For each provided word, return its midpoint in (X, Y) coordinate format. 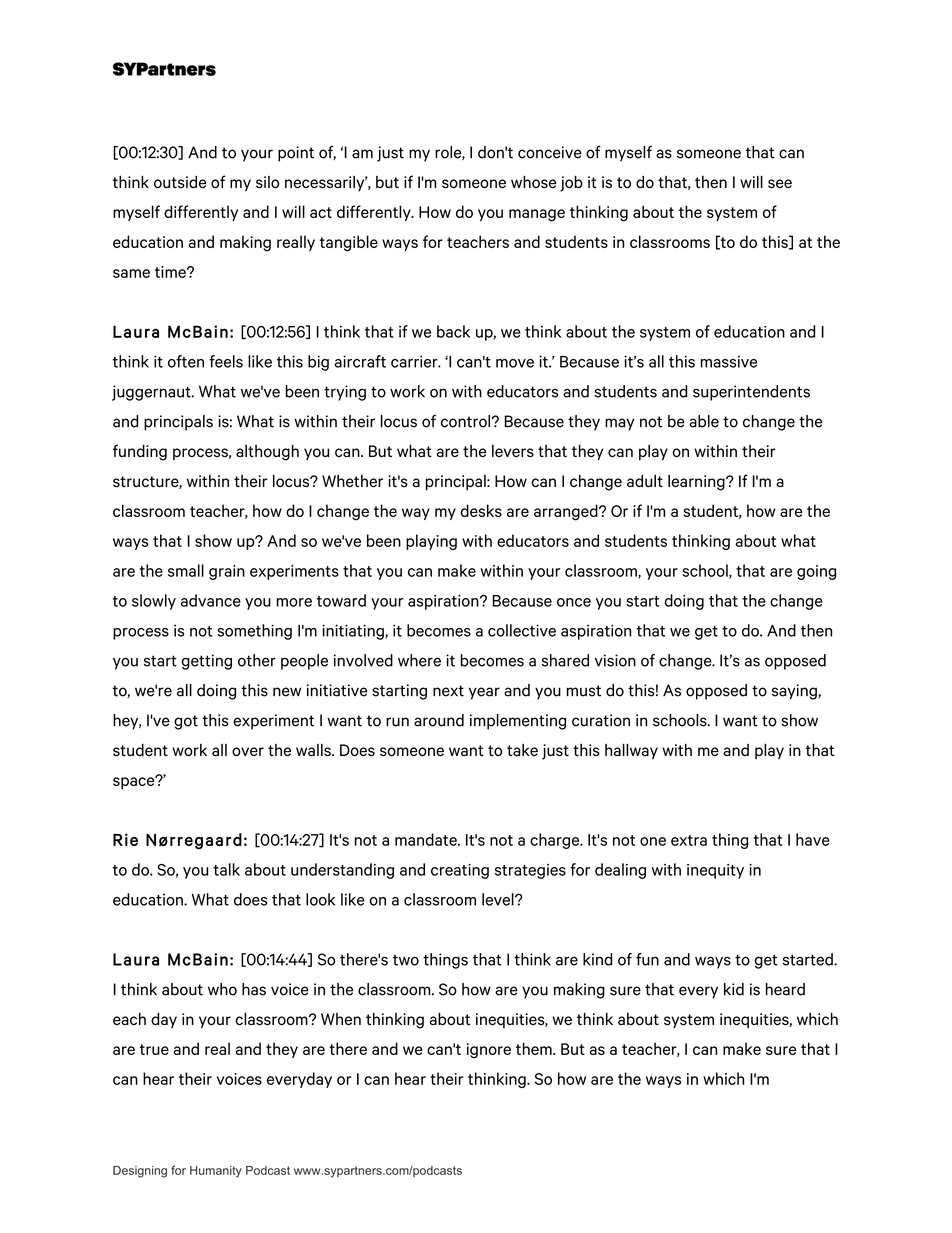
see (780, 184)
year (484, 693)
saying (795, 692)
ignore (489, 1051)
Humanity (216, 1172)
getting (207, 662)
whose (533, 182)
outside (180, 182)
